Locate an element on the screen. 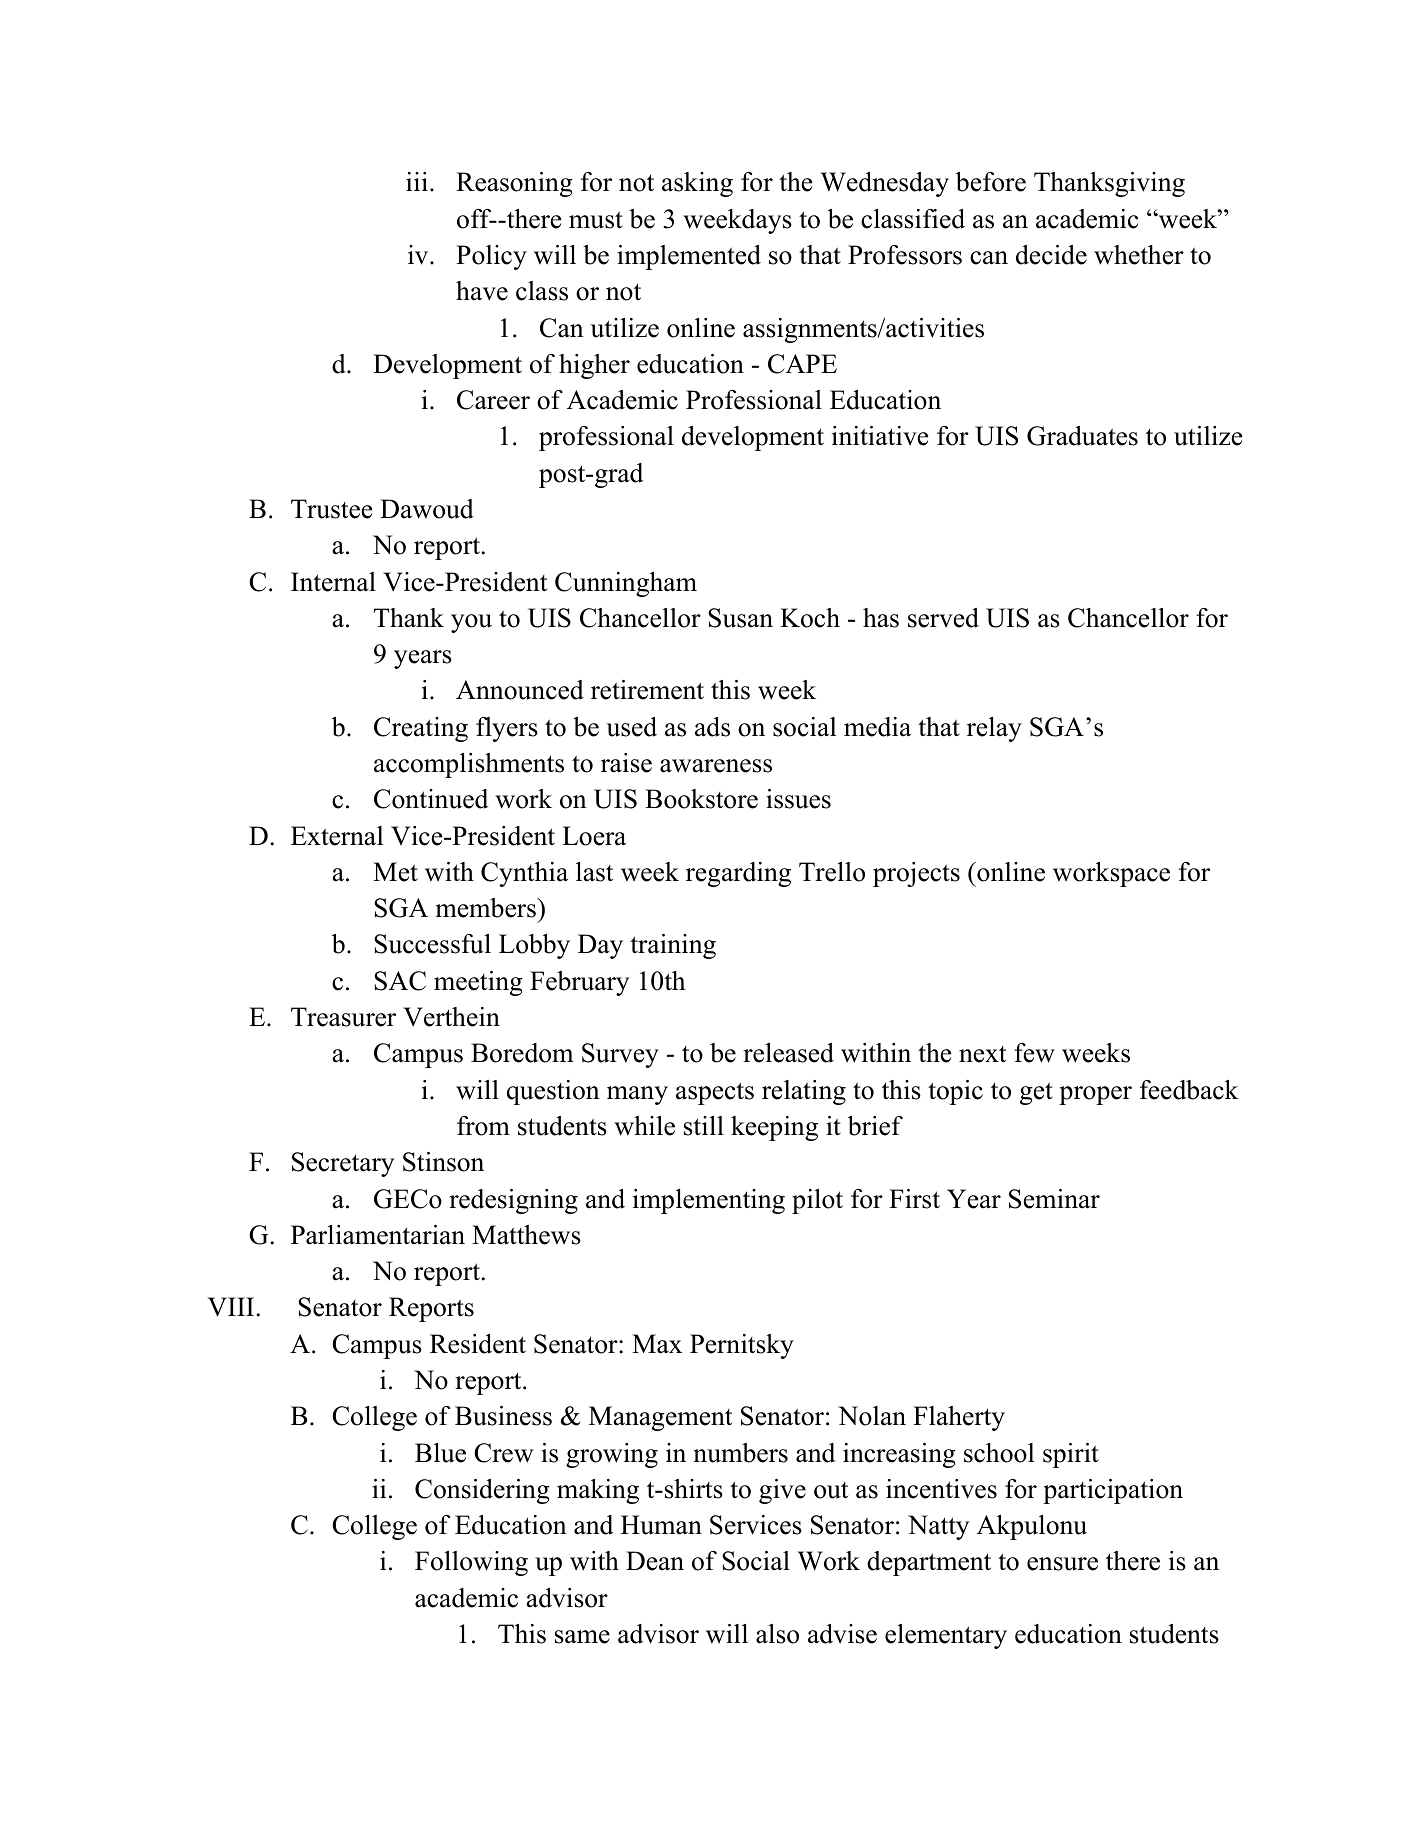 The width and height of the screenshot is (1410, 1825). Following is located at coordinates (471, 1563).
